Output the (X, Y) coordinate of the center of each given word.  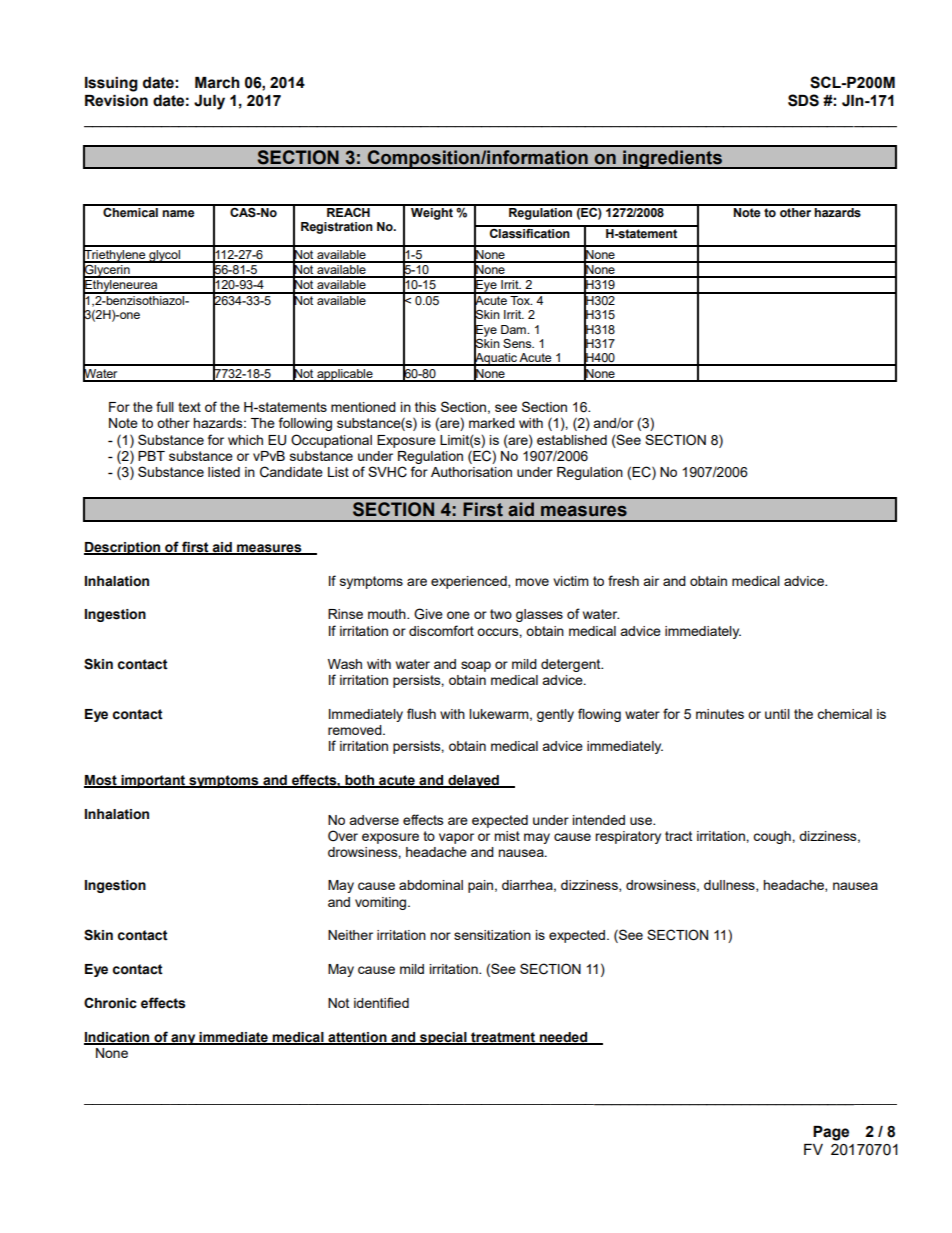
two (501, 614)
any (183, 1039)
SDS (803, 100)
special (443, 1038)
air (651, 581)
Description (123, 548)
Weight (432, 212)
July (209, 102)
